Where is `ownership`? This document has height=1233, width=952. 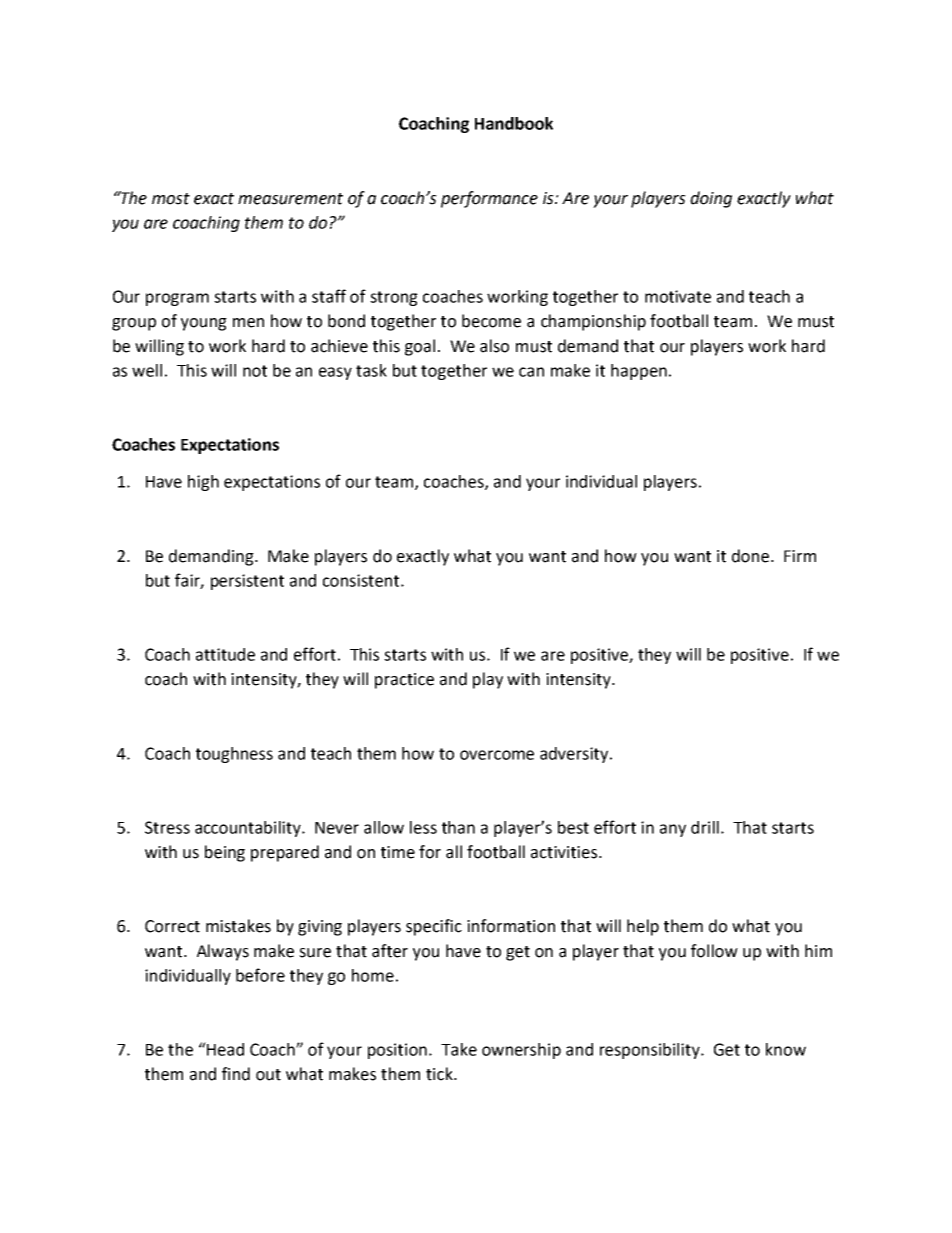
ownership is located at coordinates (521, 1051).
